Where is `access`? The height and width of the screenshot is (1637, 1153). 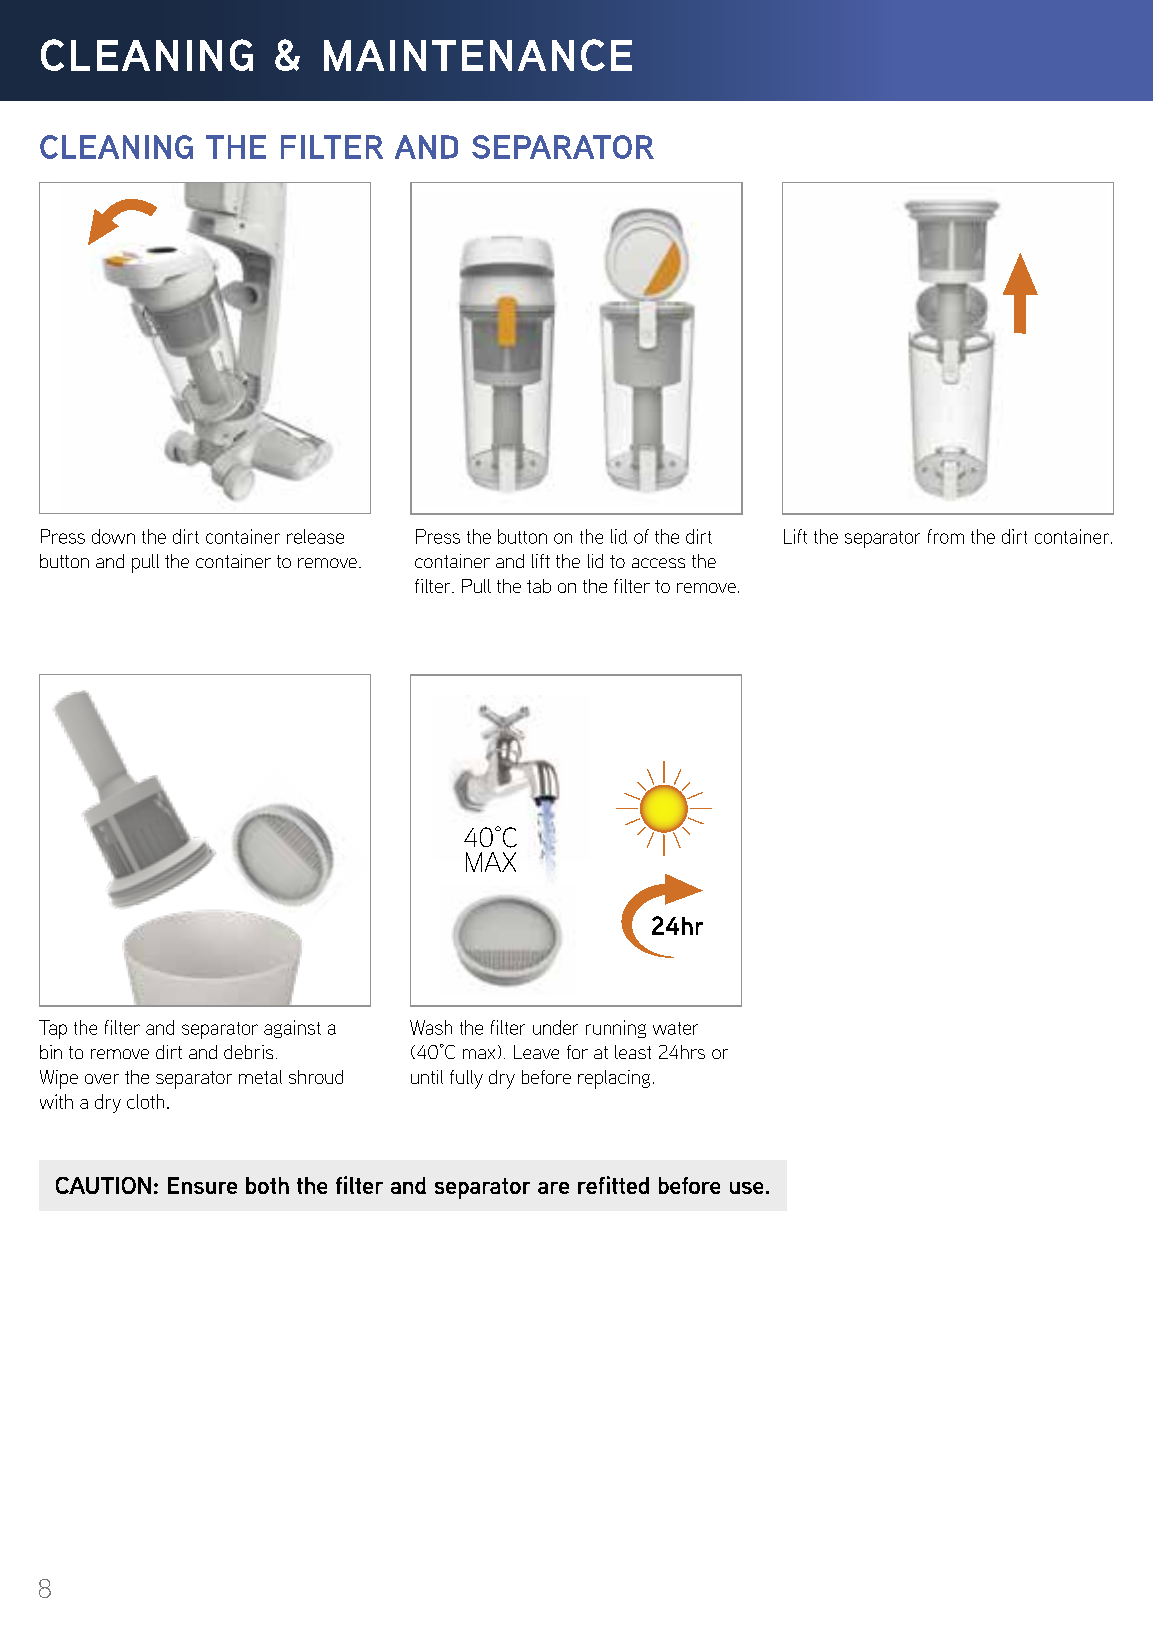
access is located at coordinates (658, 563).
